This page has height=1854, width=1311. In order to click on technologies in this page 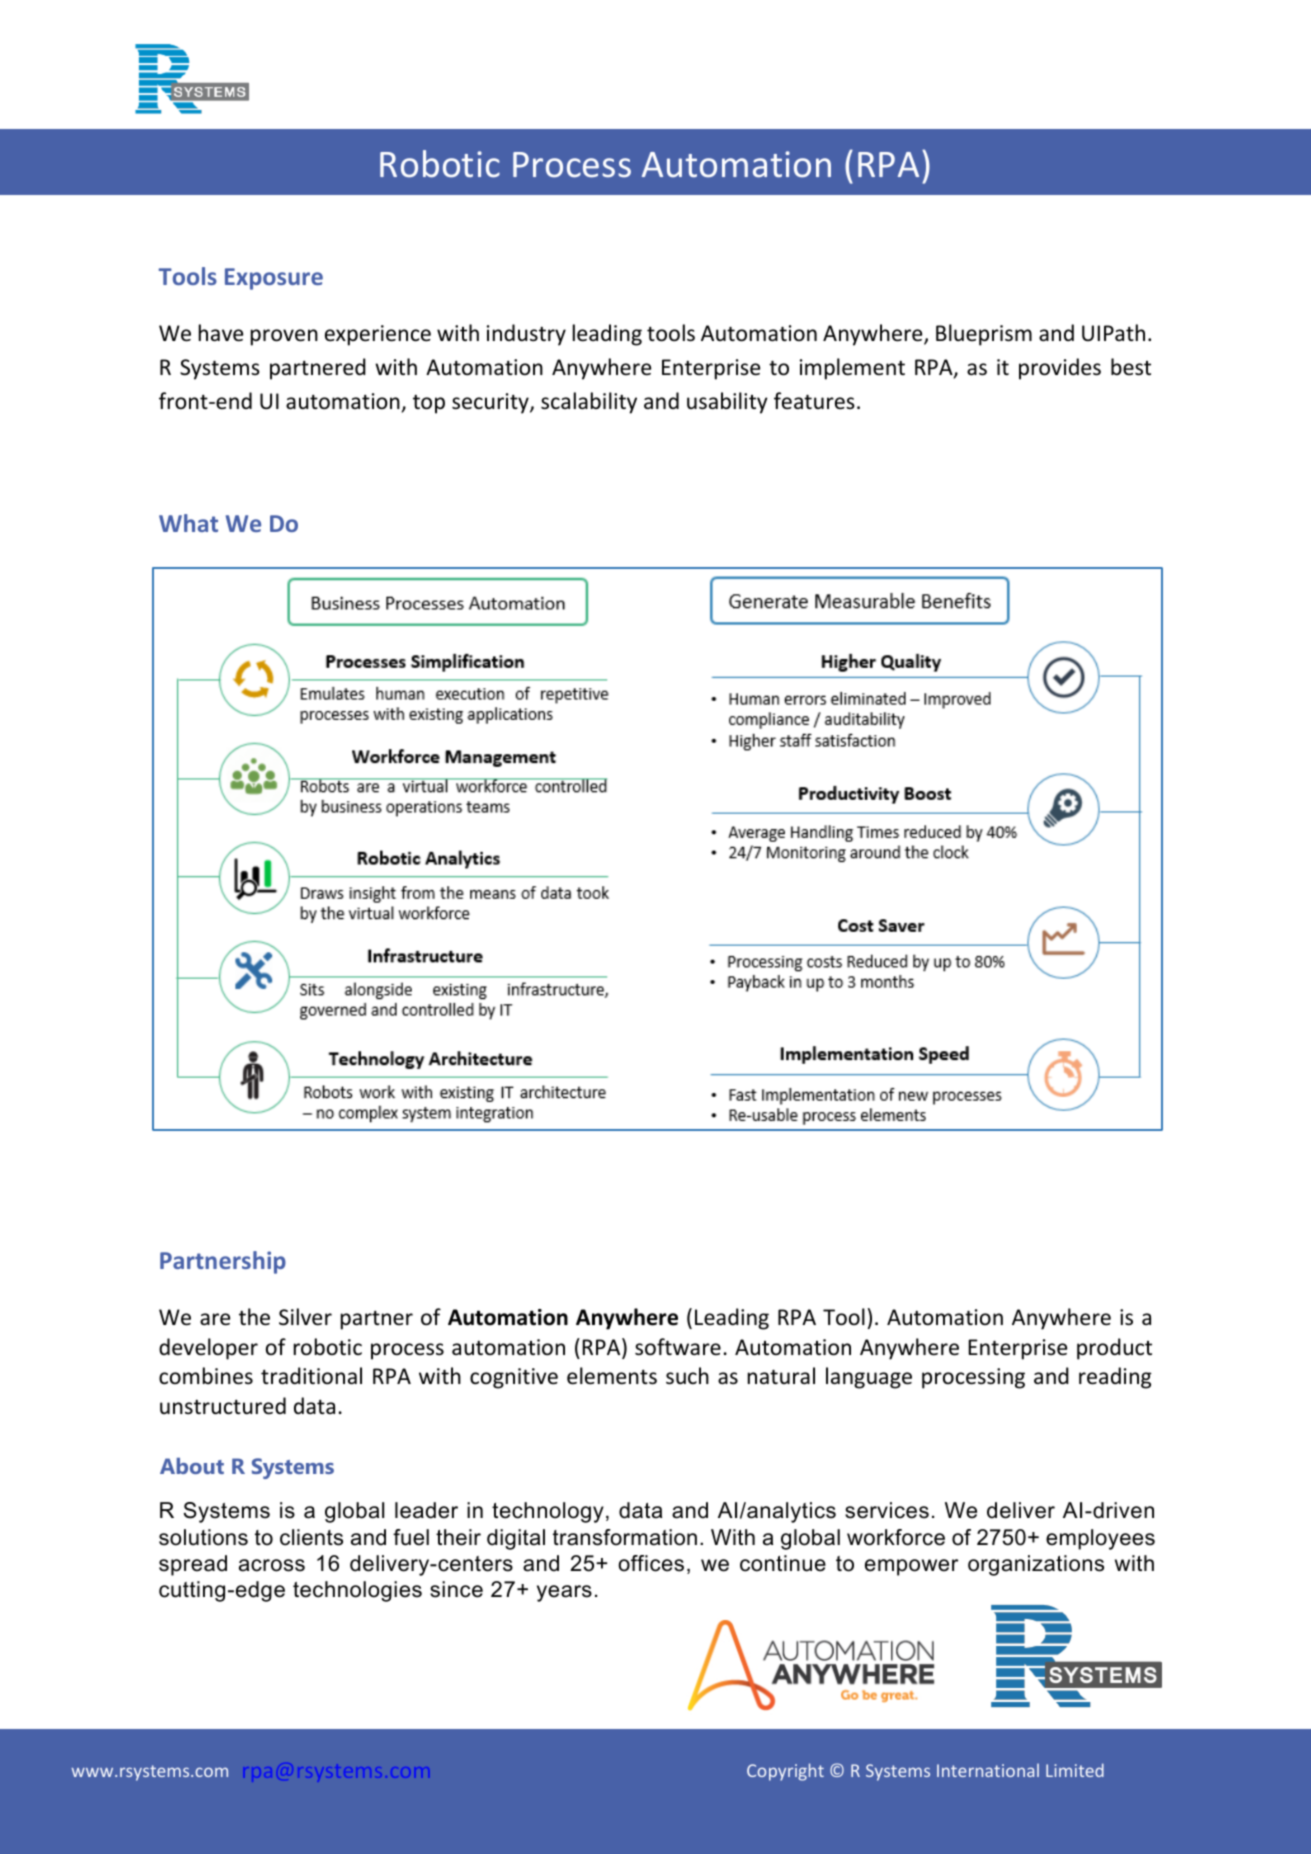, I will do `click(357, 1591)`.
